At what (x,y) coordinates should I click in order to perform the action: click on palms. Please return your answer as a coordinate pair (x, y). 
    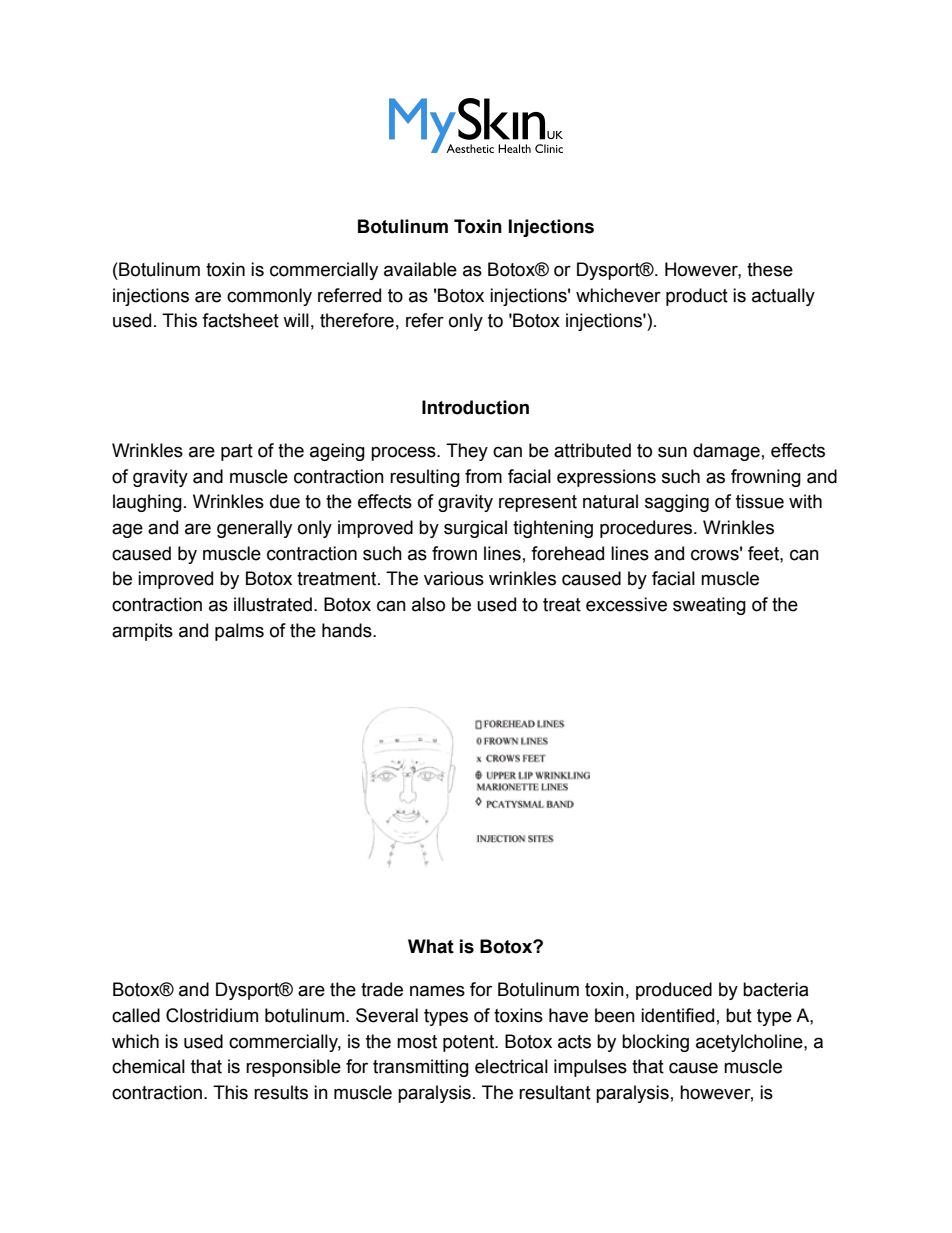
    Looking at the image, I should click on (239, 632).
